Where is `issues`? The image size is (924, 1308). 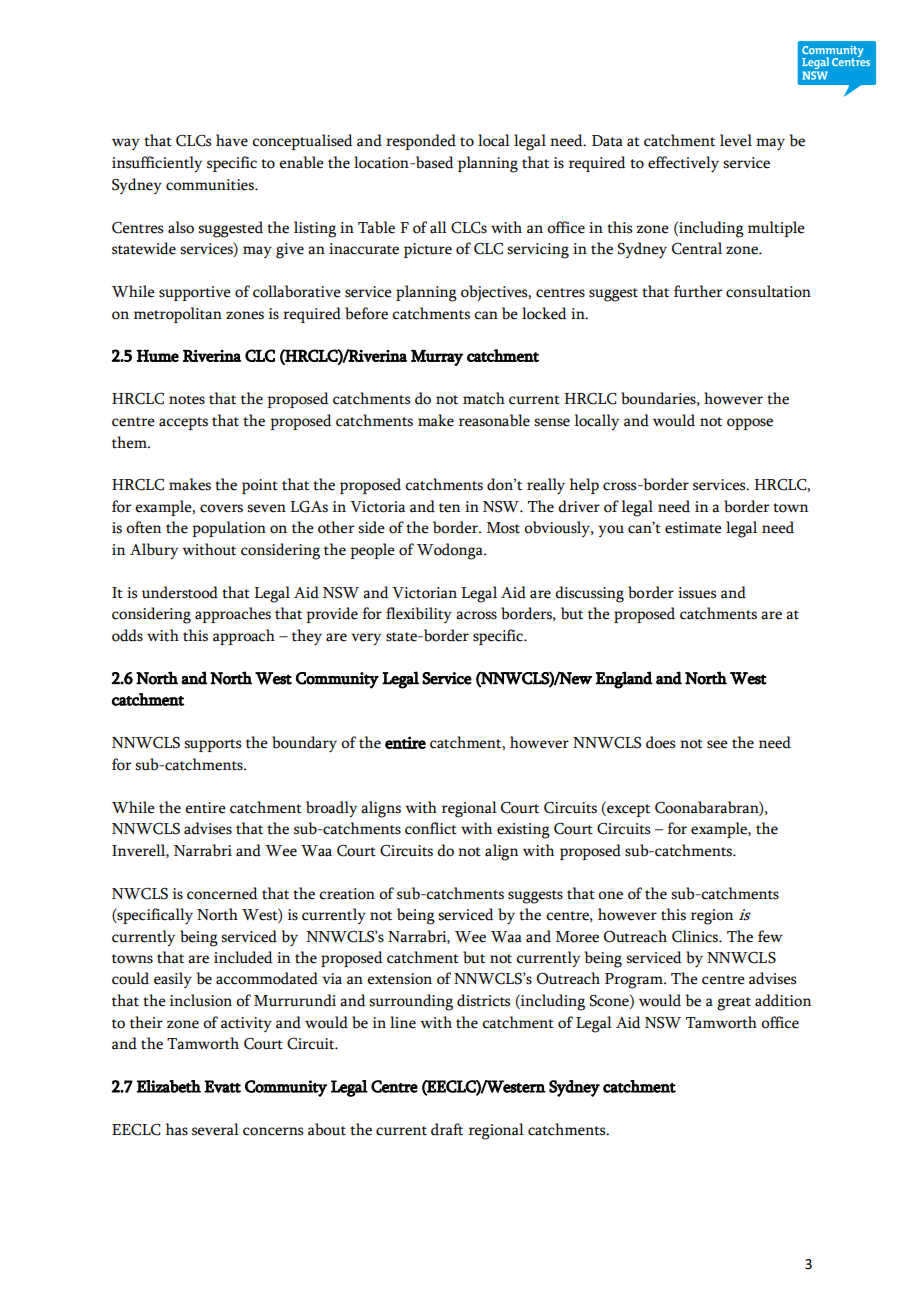 issues is located at coordinates (697, 593).
